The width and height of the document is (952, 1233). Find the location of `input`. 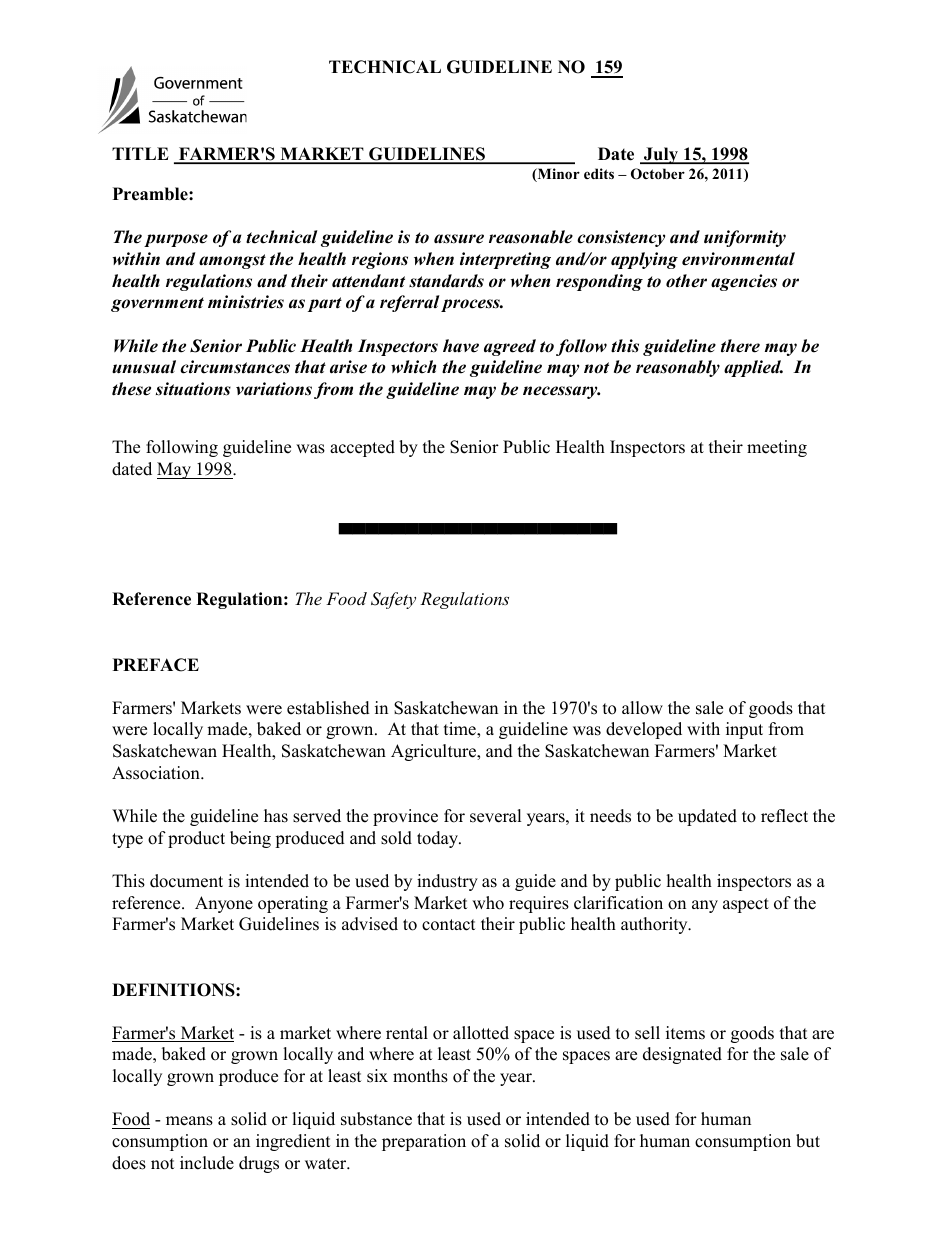

input is located at coordinates (744, 730).
